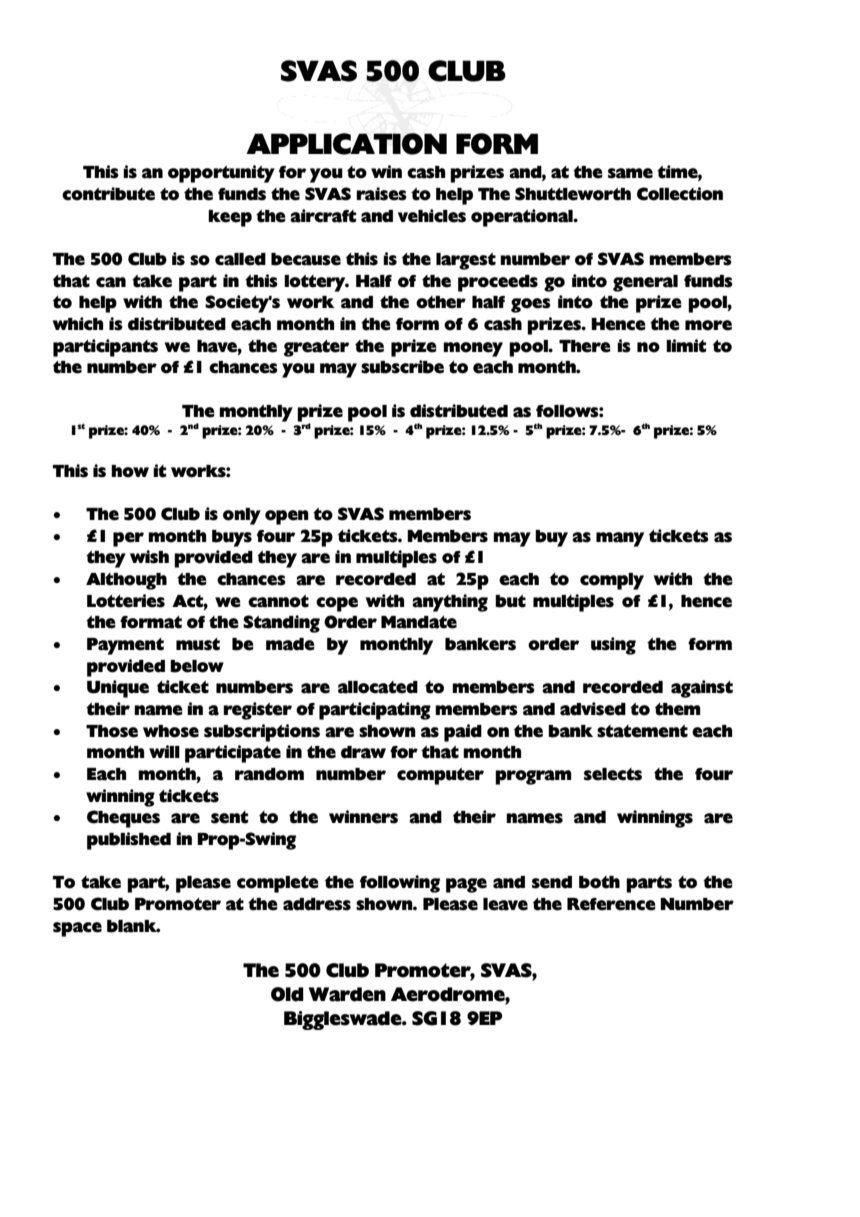 The width and height of the image is (860, 1217). What do you see at coordinates (78, 324) in the image?
I see `which` at bounding box center [78, 324].
